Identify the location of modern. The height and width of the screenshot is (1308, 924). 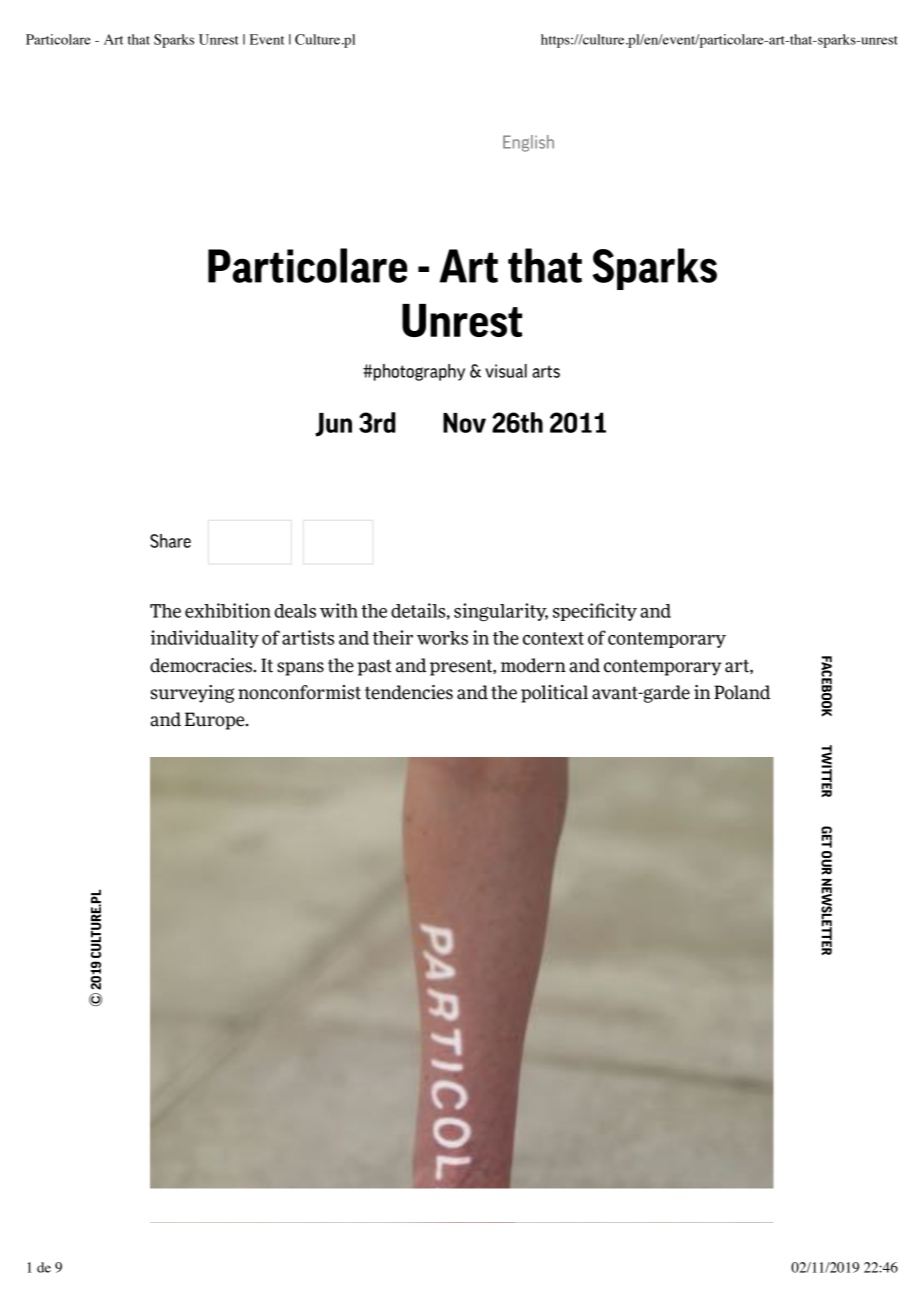
(533, 665).
